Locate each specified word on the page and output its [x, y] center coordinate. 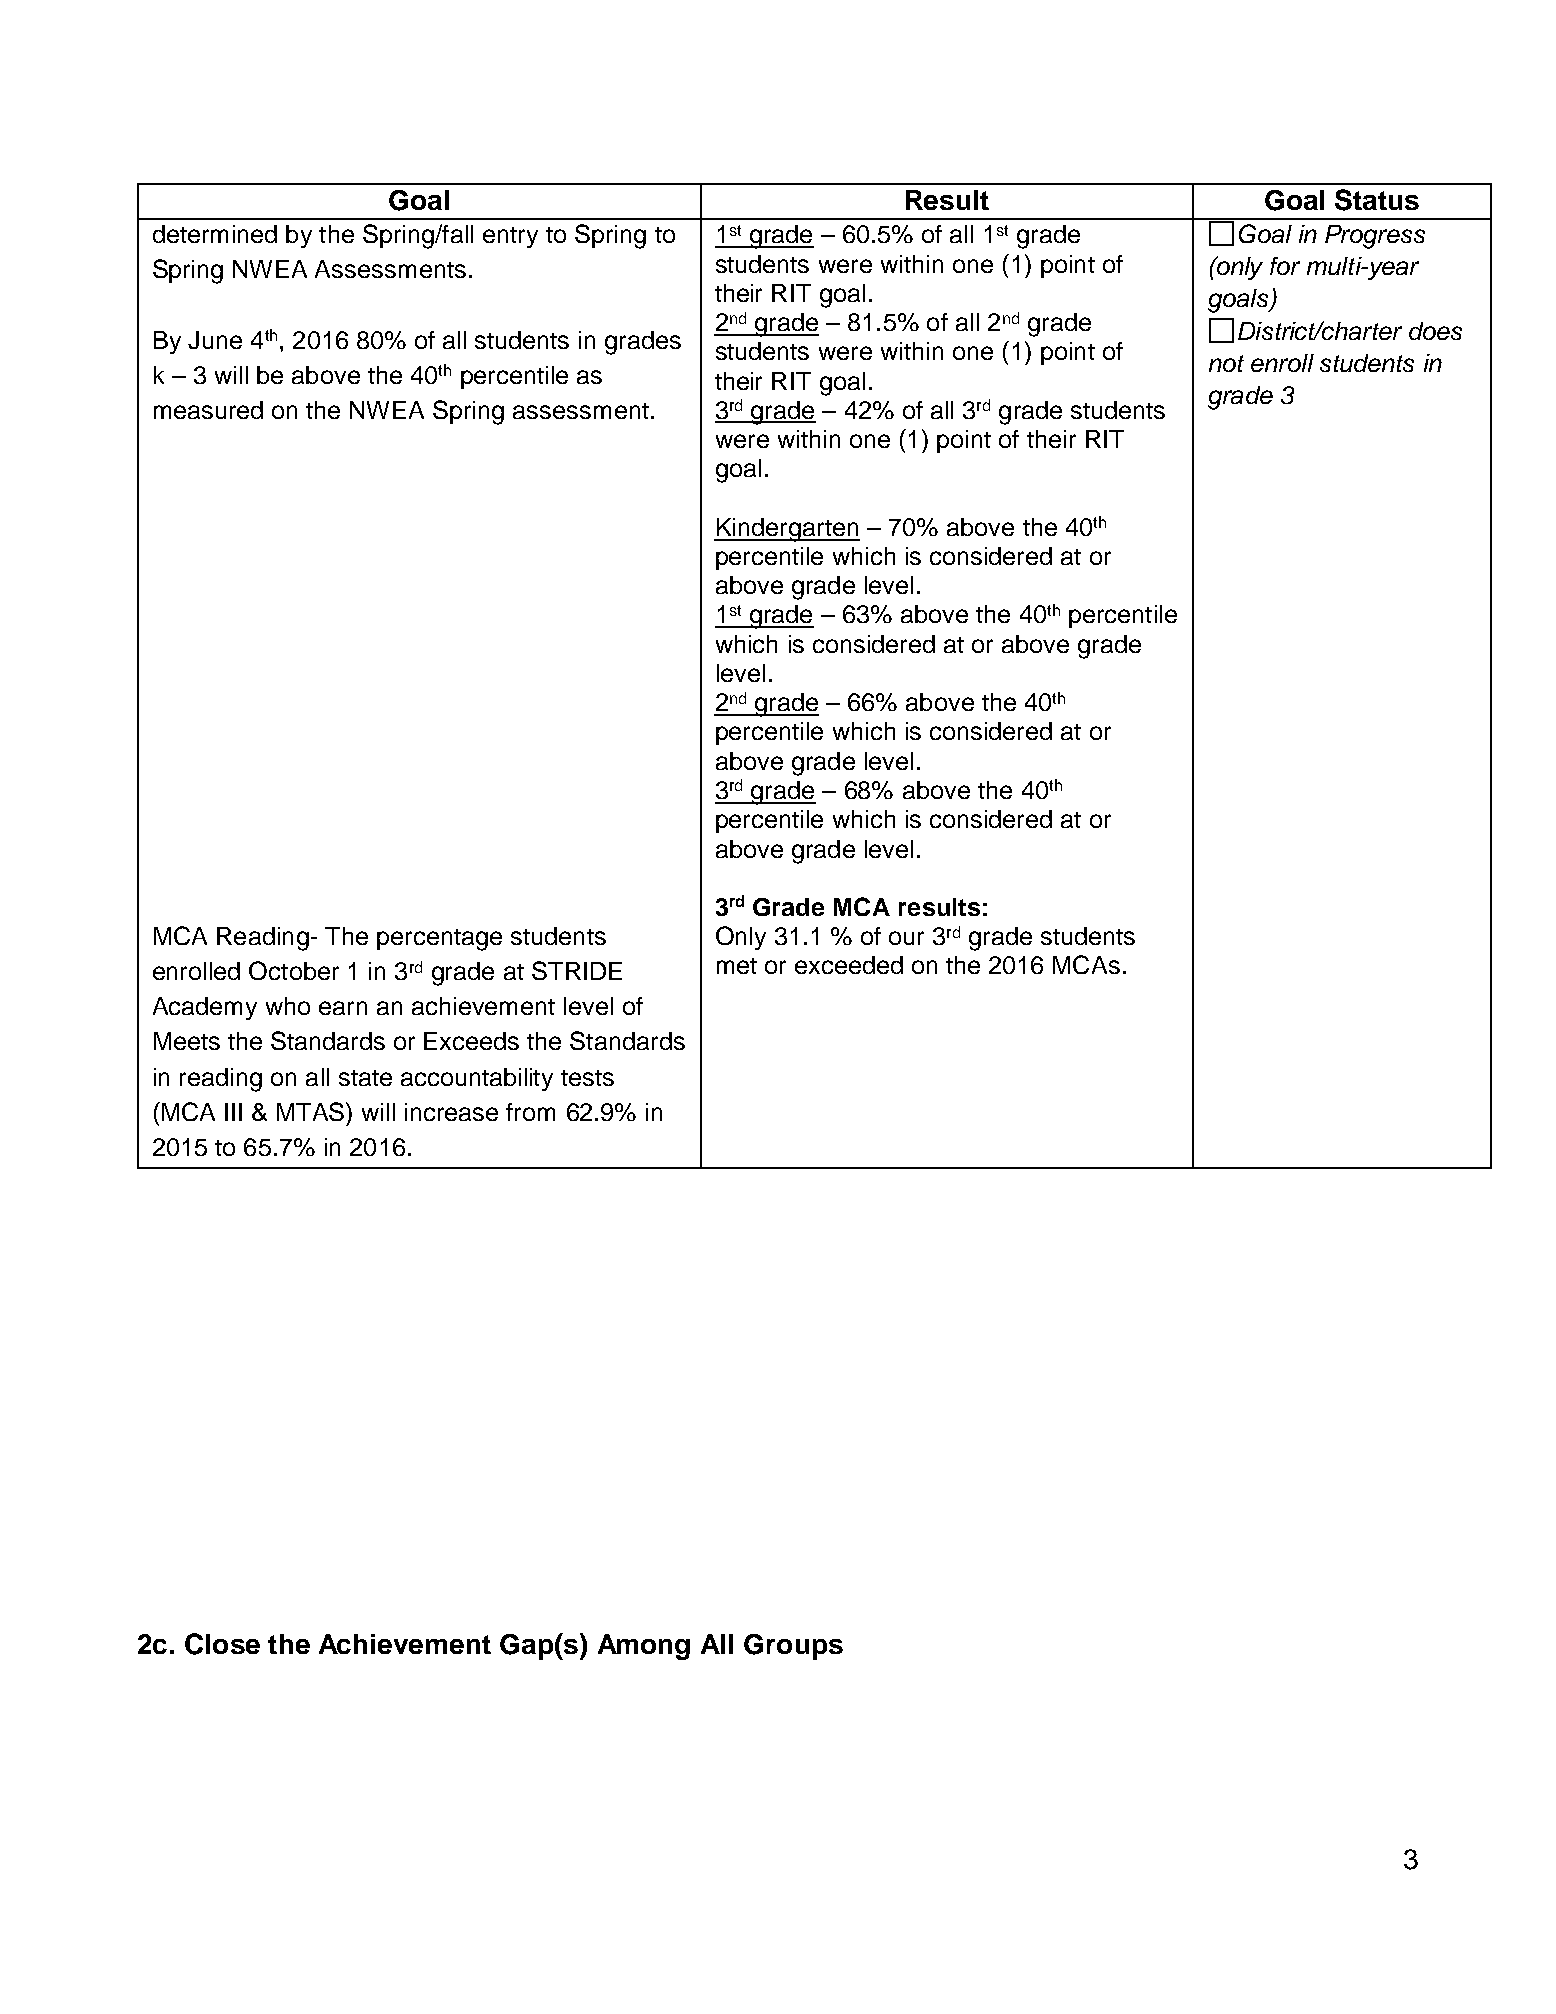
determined [215, 234]
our [906, 938]
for [1285, 266]
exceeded [849, 965]
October [294, 970]
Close [222, 1644]
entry [510, 237]
